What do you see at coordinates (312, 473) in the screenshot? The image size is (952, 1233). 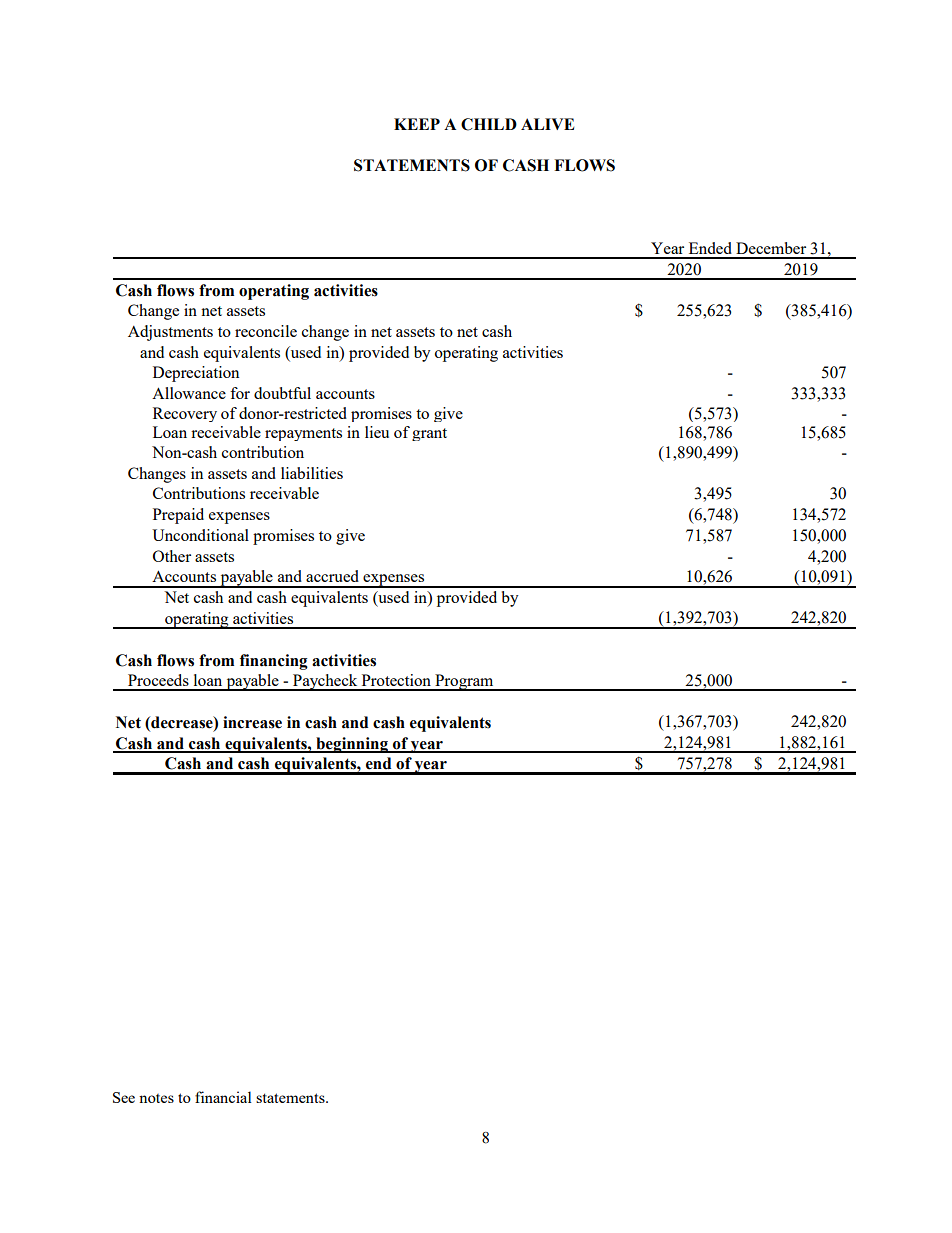 I see `liabilities` at bounding box center [312, 473].
